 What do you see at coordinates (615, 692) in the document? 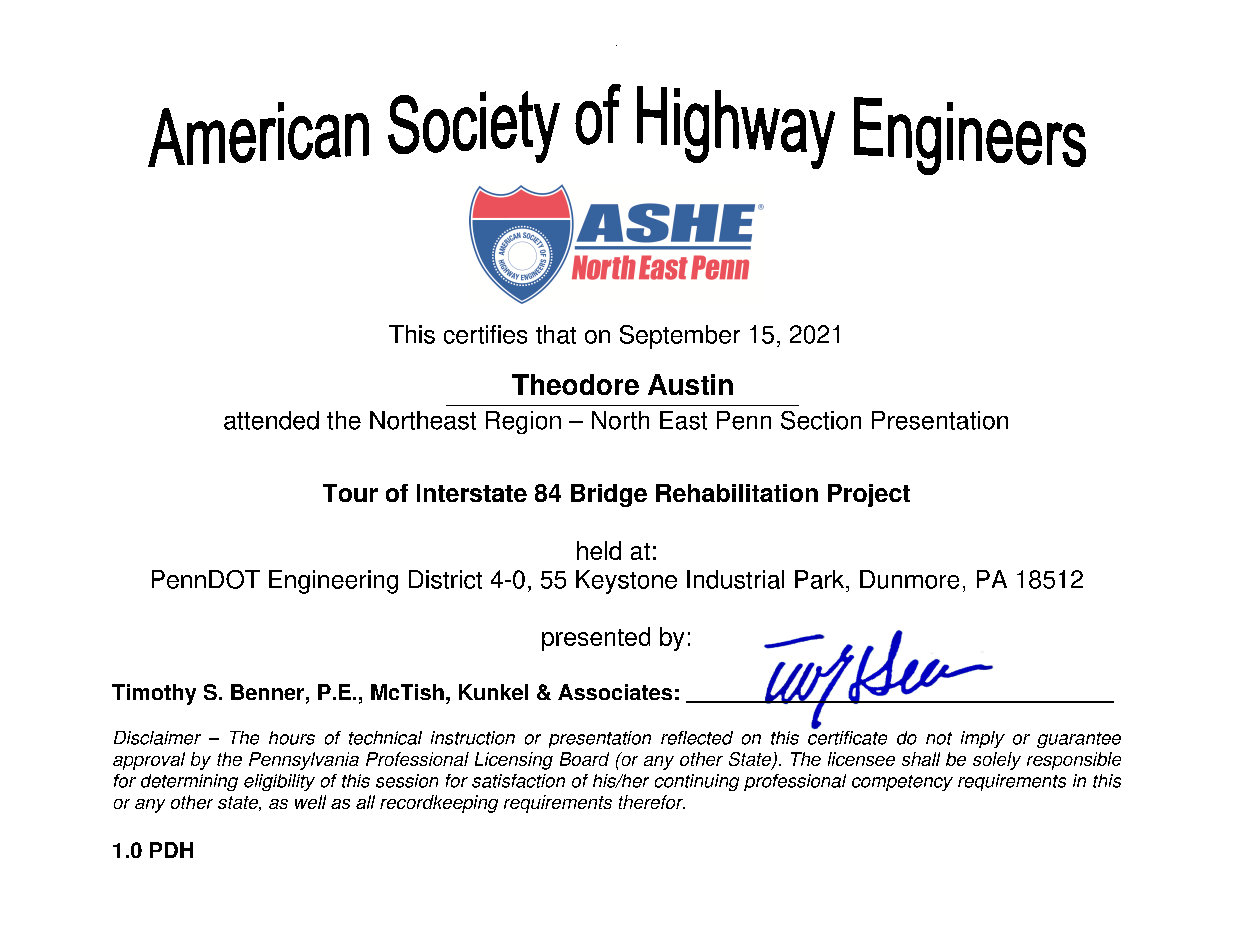
I see `Associates` at bounding box center [615, 692].
